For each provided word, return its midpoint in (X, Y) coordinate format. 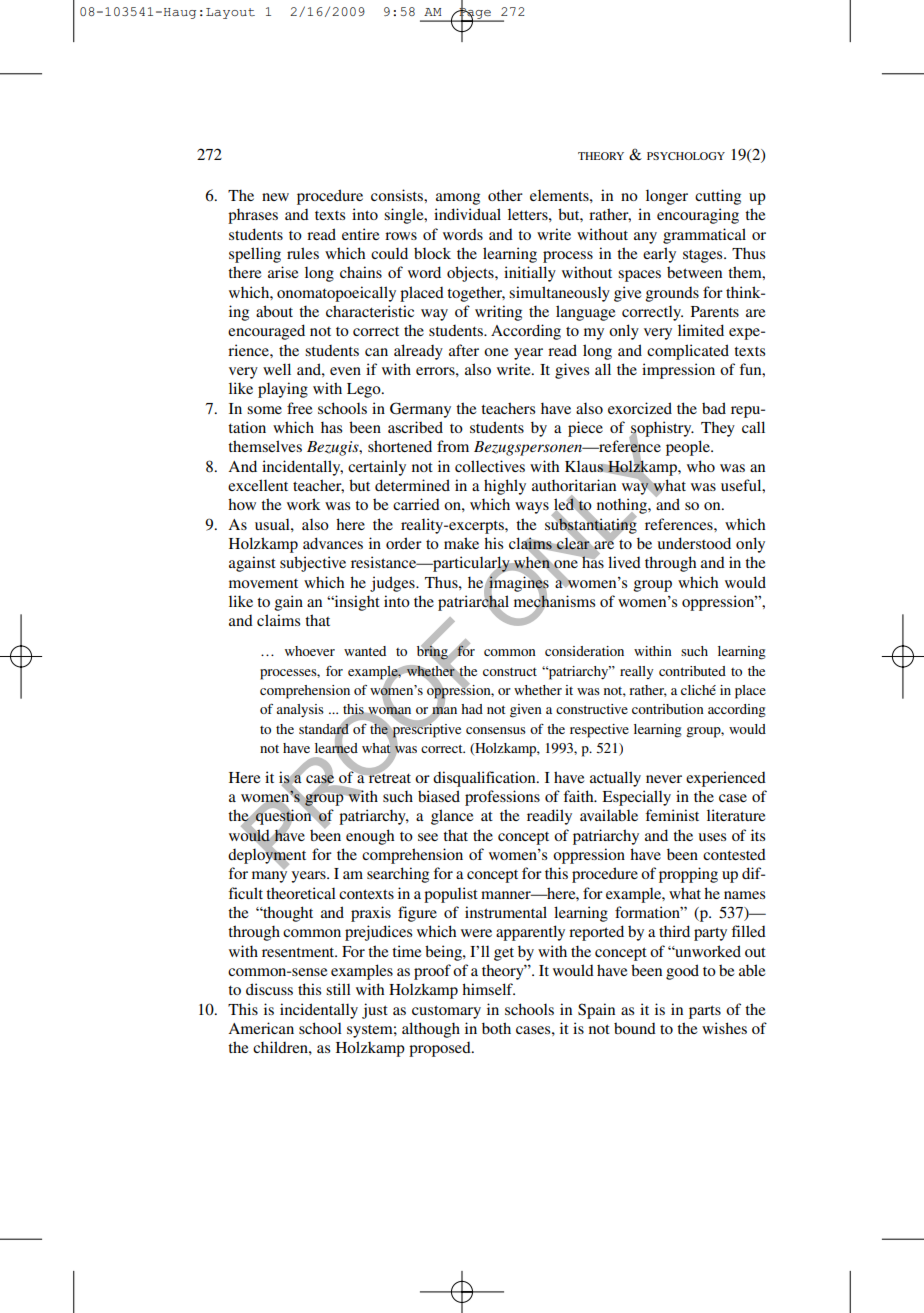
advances (333, 543)
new (275, 197)
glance (452, 817)
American (261, 1028)
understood (694, 543)
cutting (718, 197)
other (505, 195)
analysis (300, 711)
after (464, 350)
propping (688, 875)
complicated (688, 352)
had (472, 709)
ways (532, 508)
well (277, 369)
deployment (267, 856)
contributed (692, 671)
